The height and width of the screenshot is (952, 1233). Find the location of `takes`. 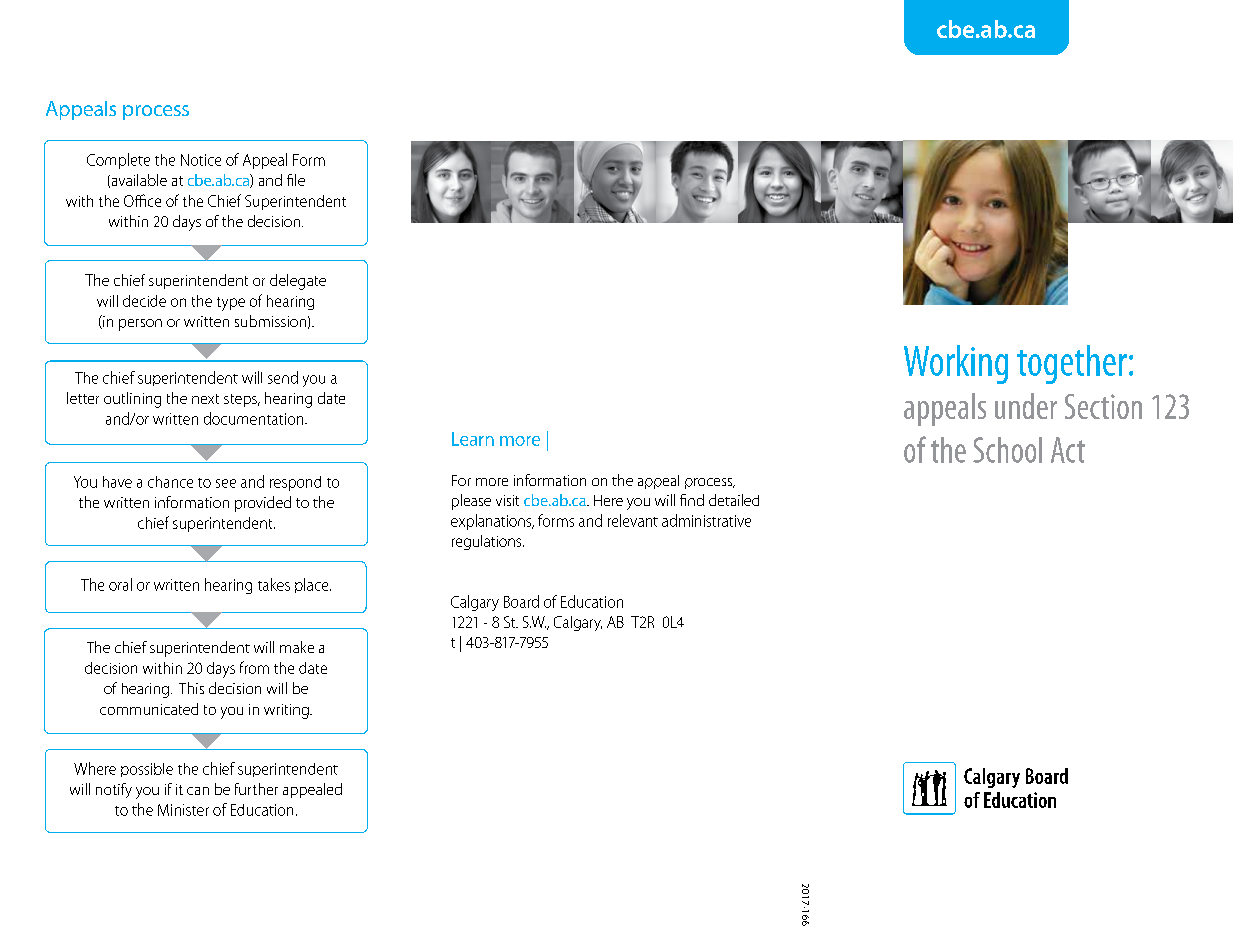

takes is located at coordinates (274, 584).
